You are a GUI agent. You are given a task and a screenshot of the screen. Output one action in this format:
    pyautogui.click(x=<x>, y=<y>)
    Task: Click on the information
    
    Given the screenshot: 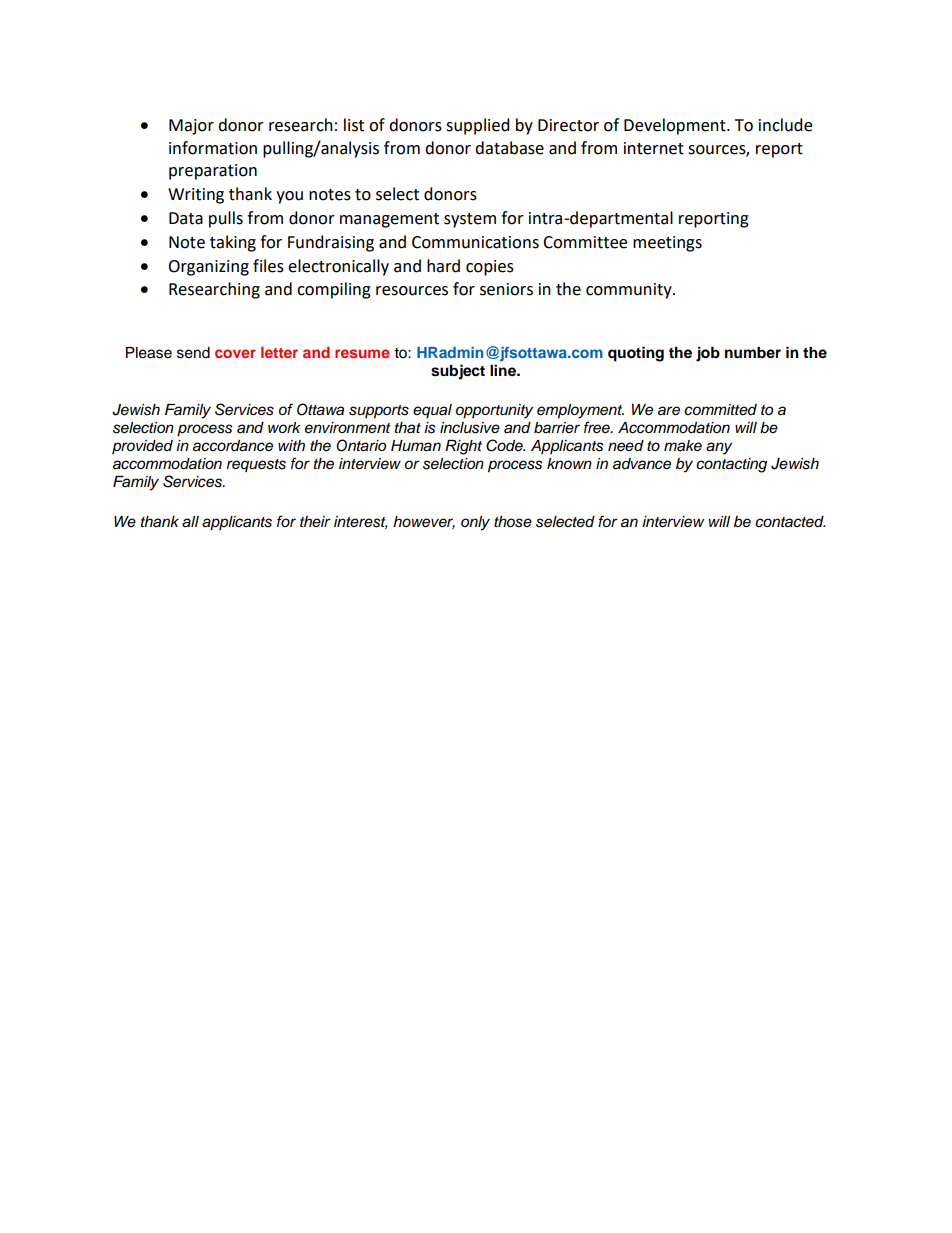 What is the action you would take?
    pyautogui.click(x=213, y=148)
